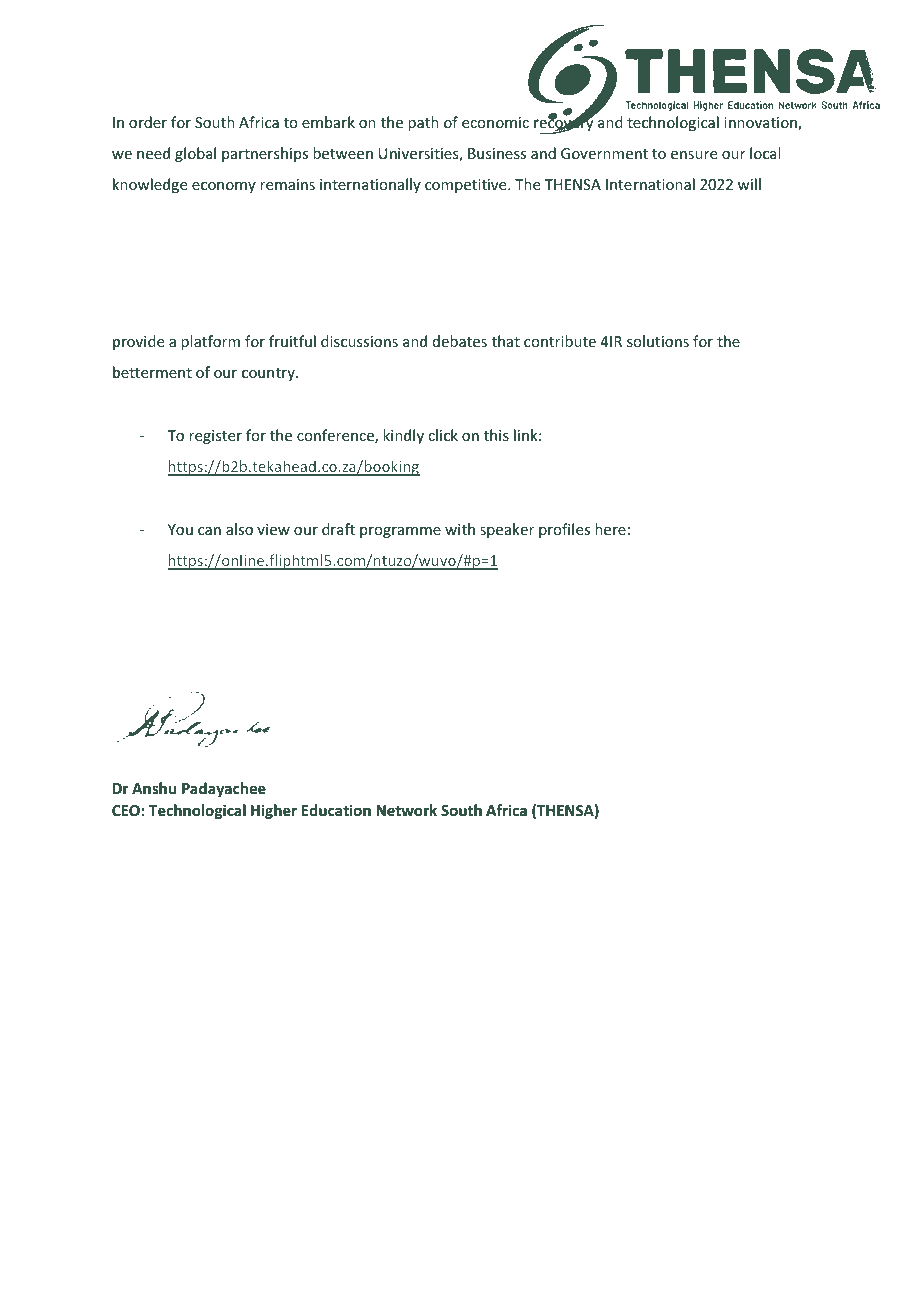 The height and width of the screenshot is (1308, 924). Describe the element at coordinates (336, 810) in the screenshot. I see `Education` at that location.
